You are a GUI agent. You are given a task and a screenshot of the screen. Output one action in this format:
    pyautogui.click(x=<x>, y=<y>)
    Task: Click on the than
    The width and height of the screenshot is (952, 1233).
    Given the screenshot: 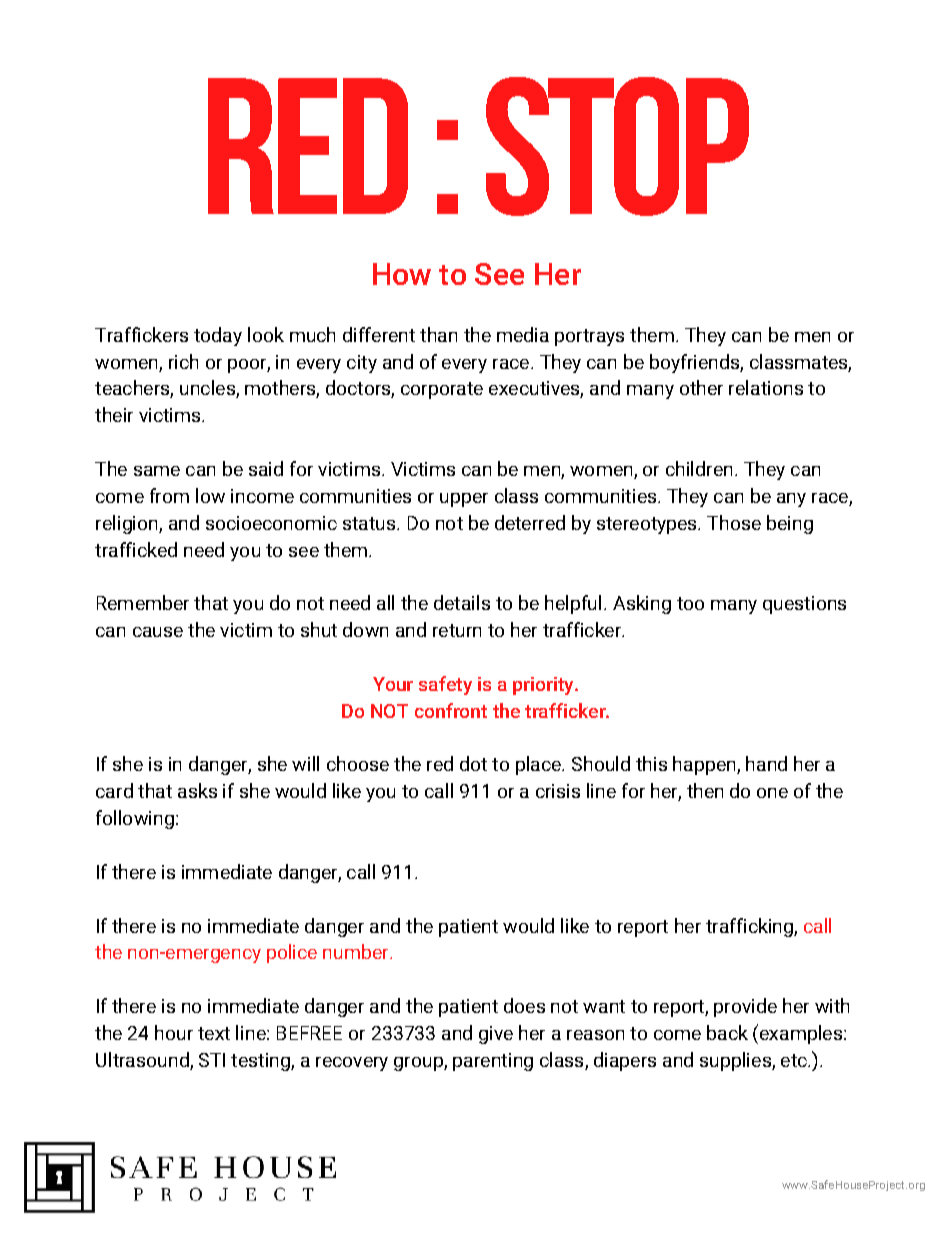 What is the action you would take?
    pyautogui.click(x=438, y=334)
